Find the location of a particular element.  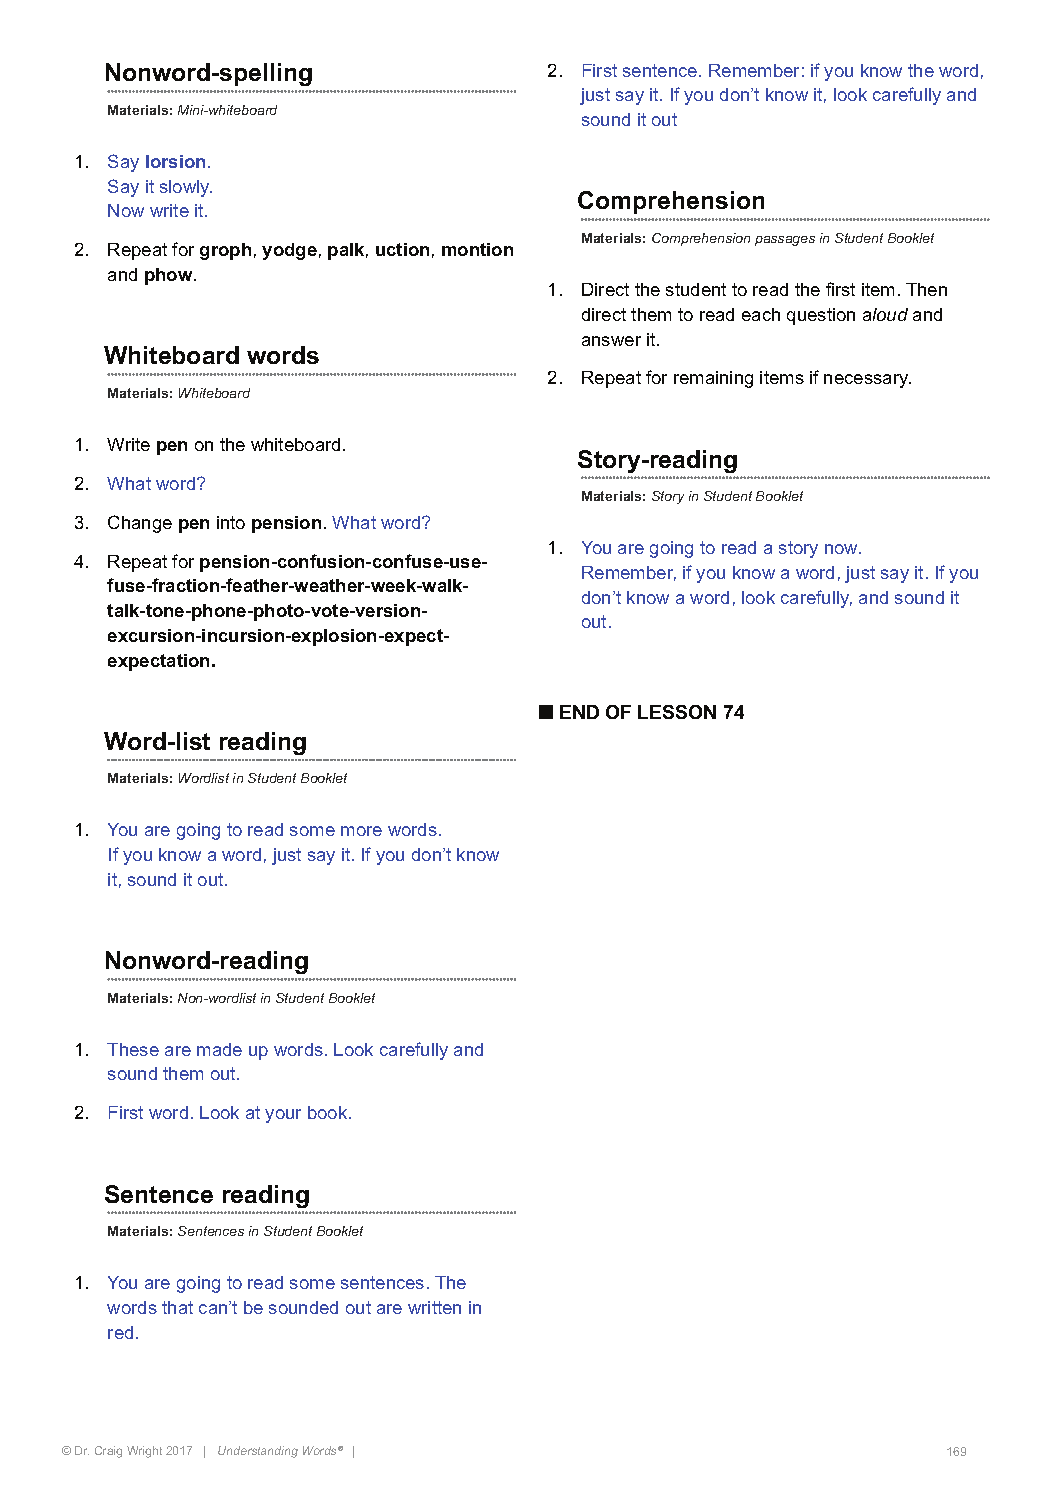

END is located at coordinates (579, 712).
